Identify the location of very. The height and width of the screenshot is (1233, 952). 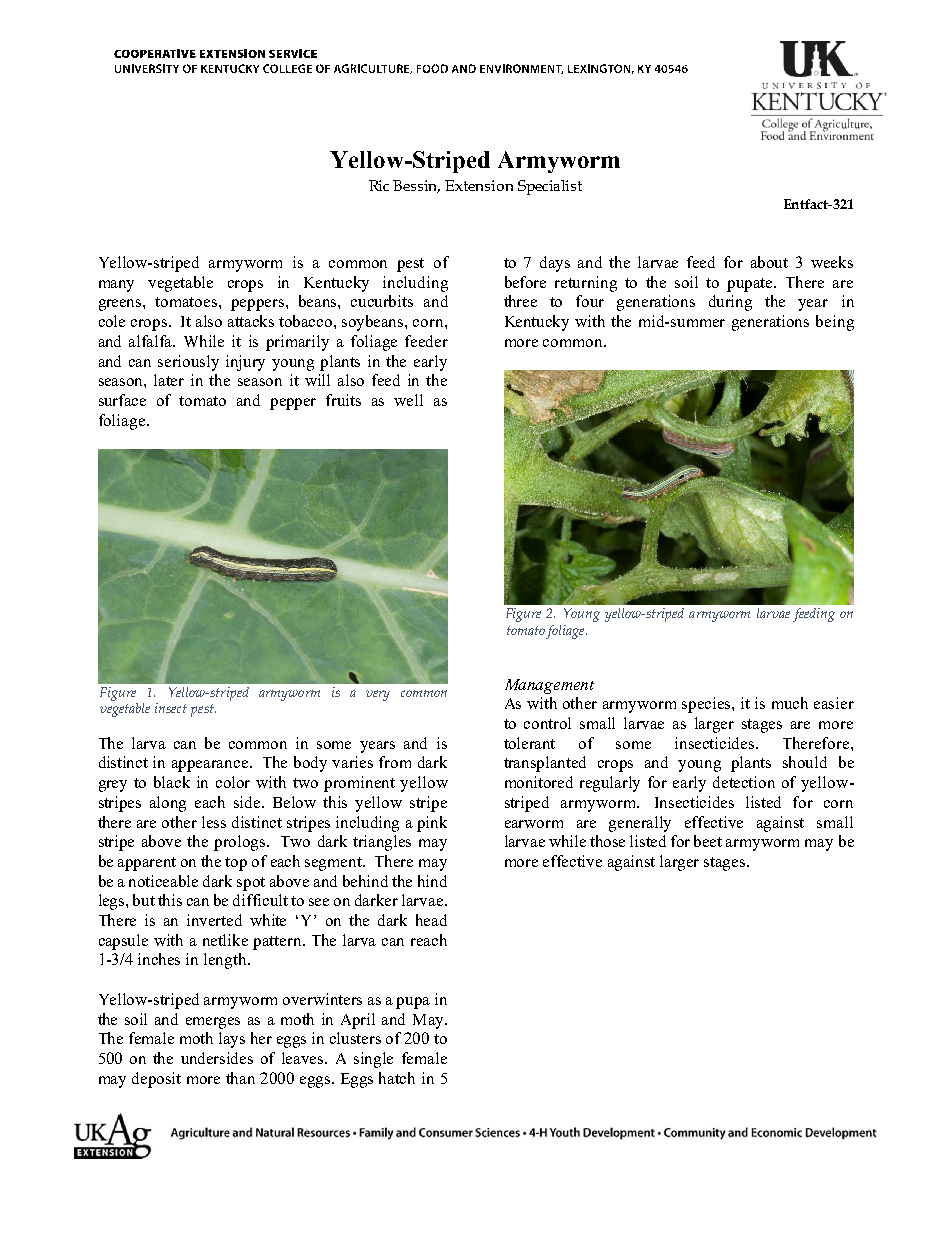
(378, 695).
